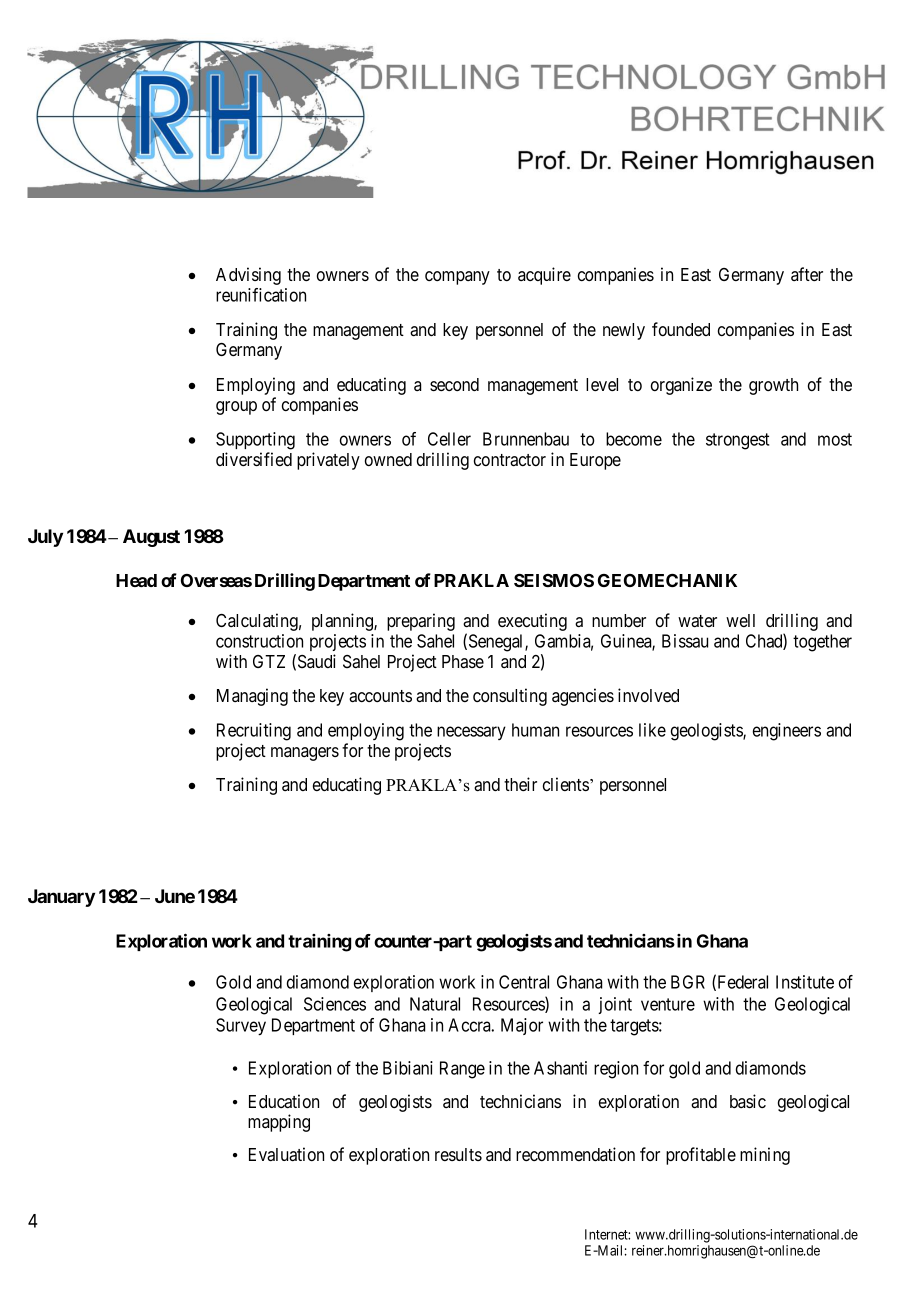  What do you see at coordinates (681, 329) in the screenshot?
I see `founded` at bounding box center [681, 329].
